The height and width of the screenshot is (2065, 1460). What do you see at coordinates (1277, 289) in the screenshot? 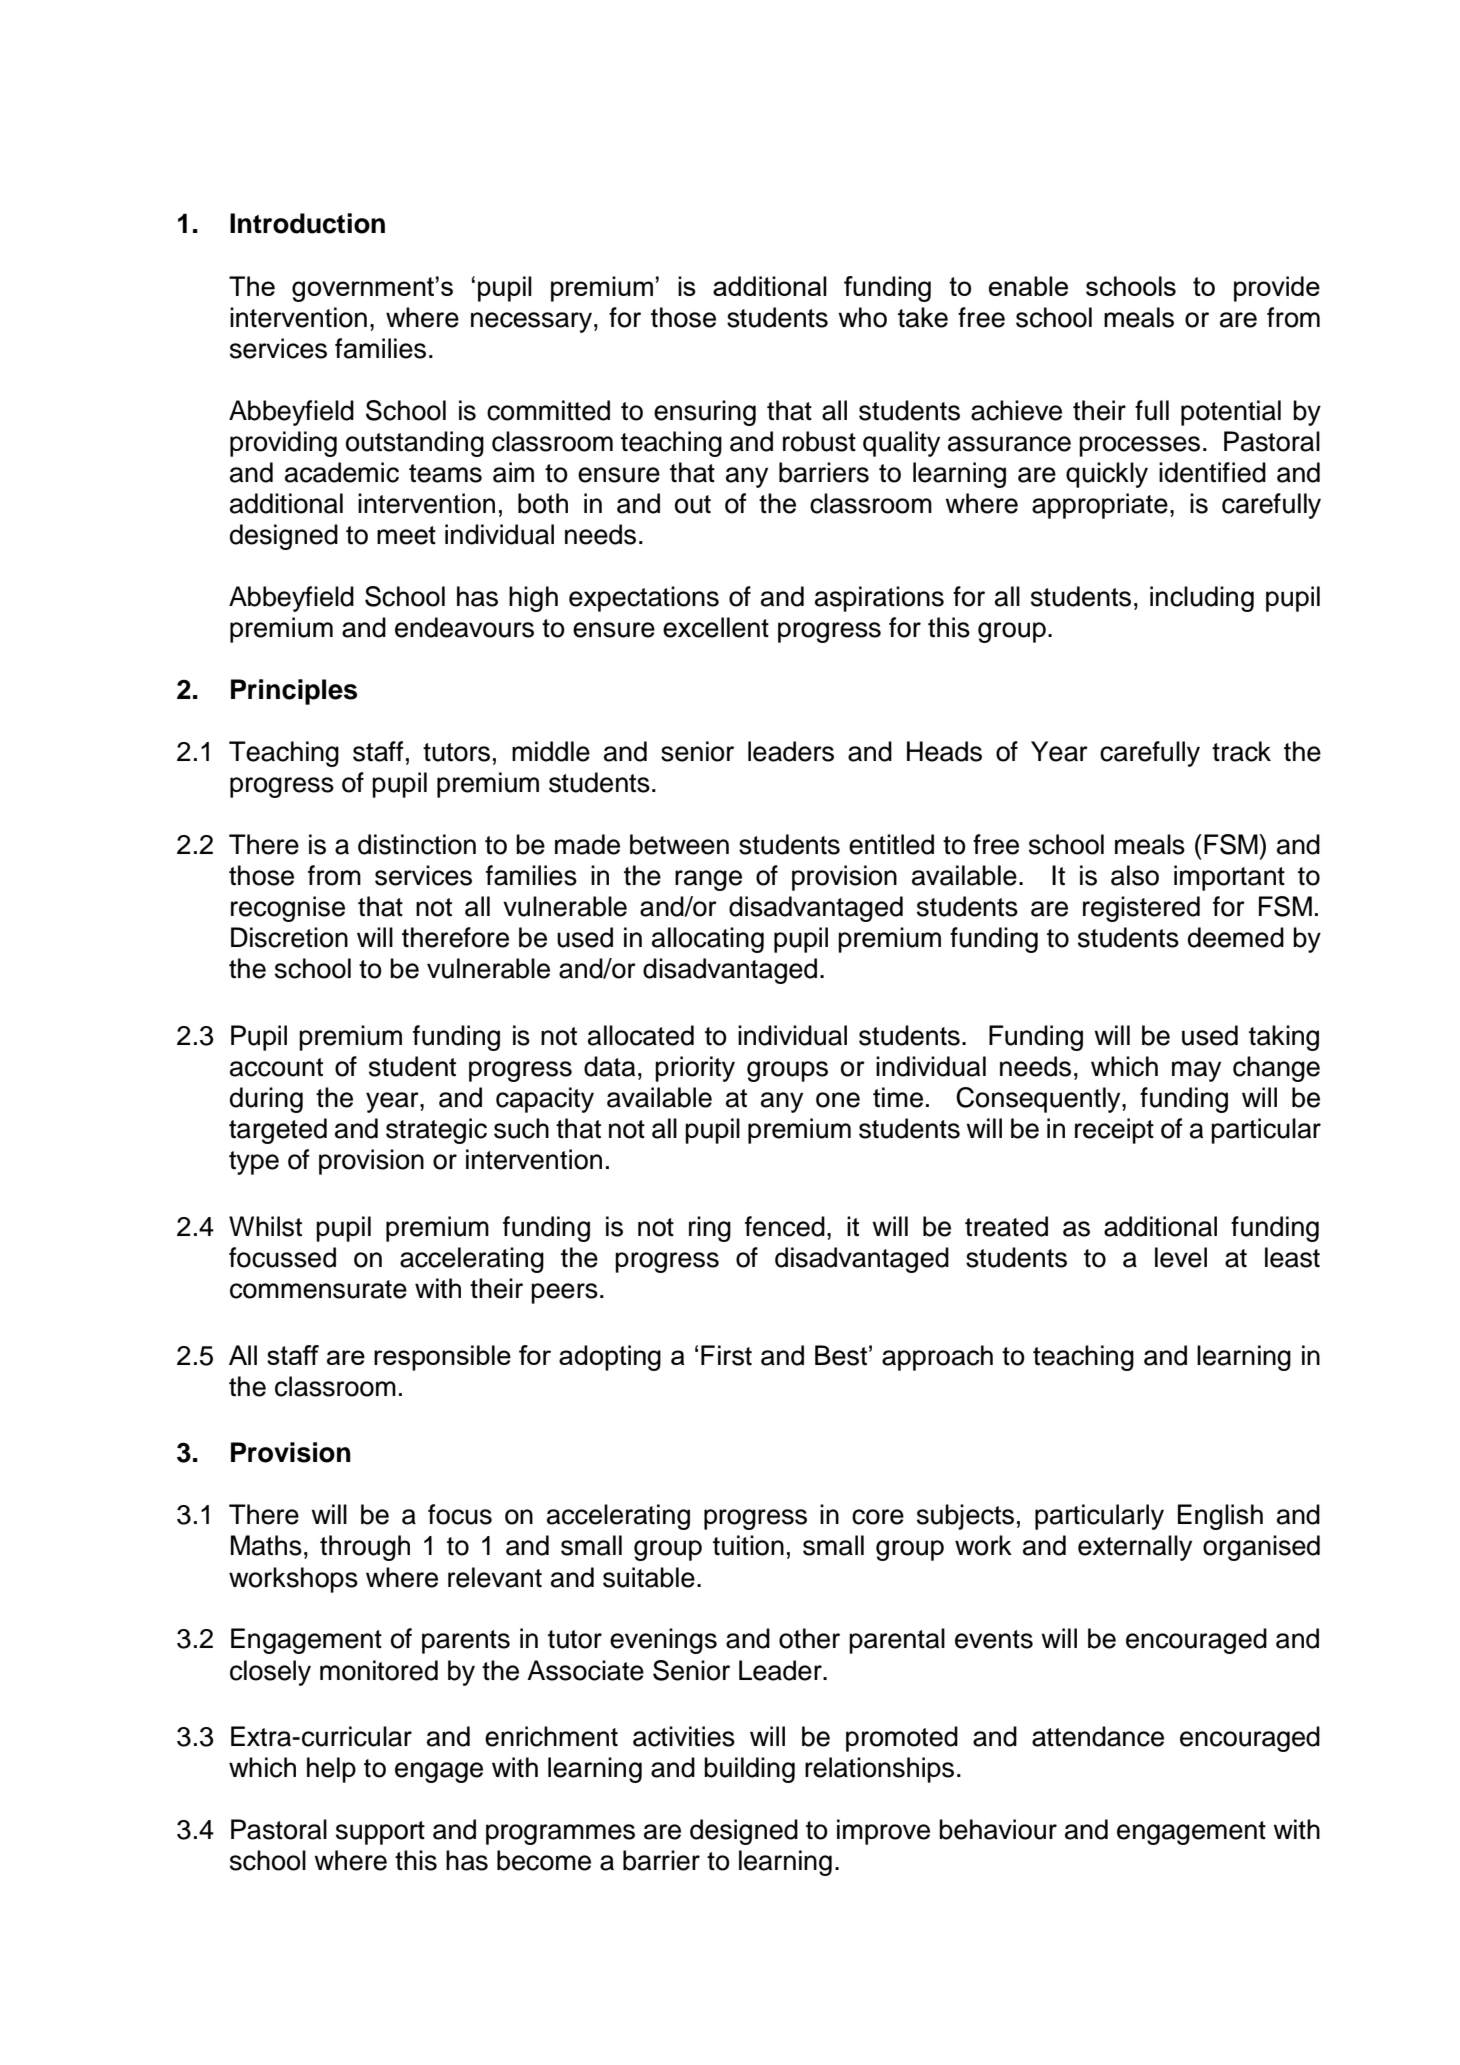
I see `provide` at bounding box center [1277, 289].
